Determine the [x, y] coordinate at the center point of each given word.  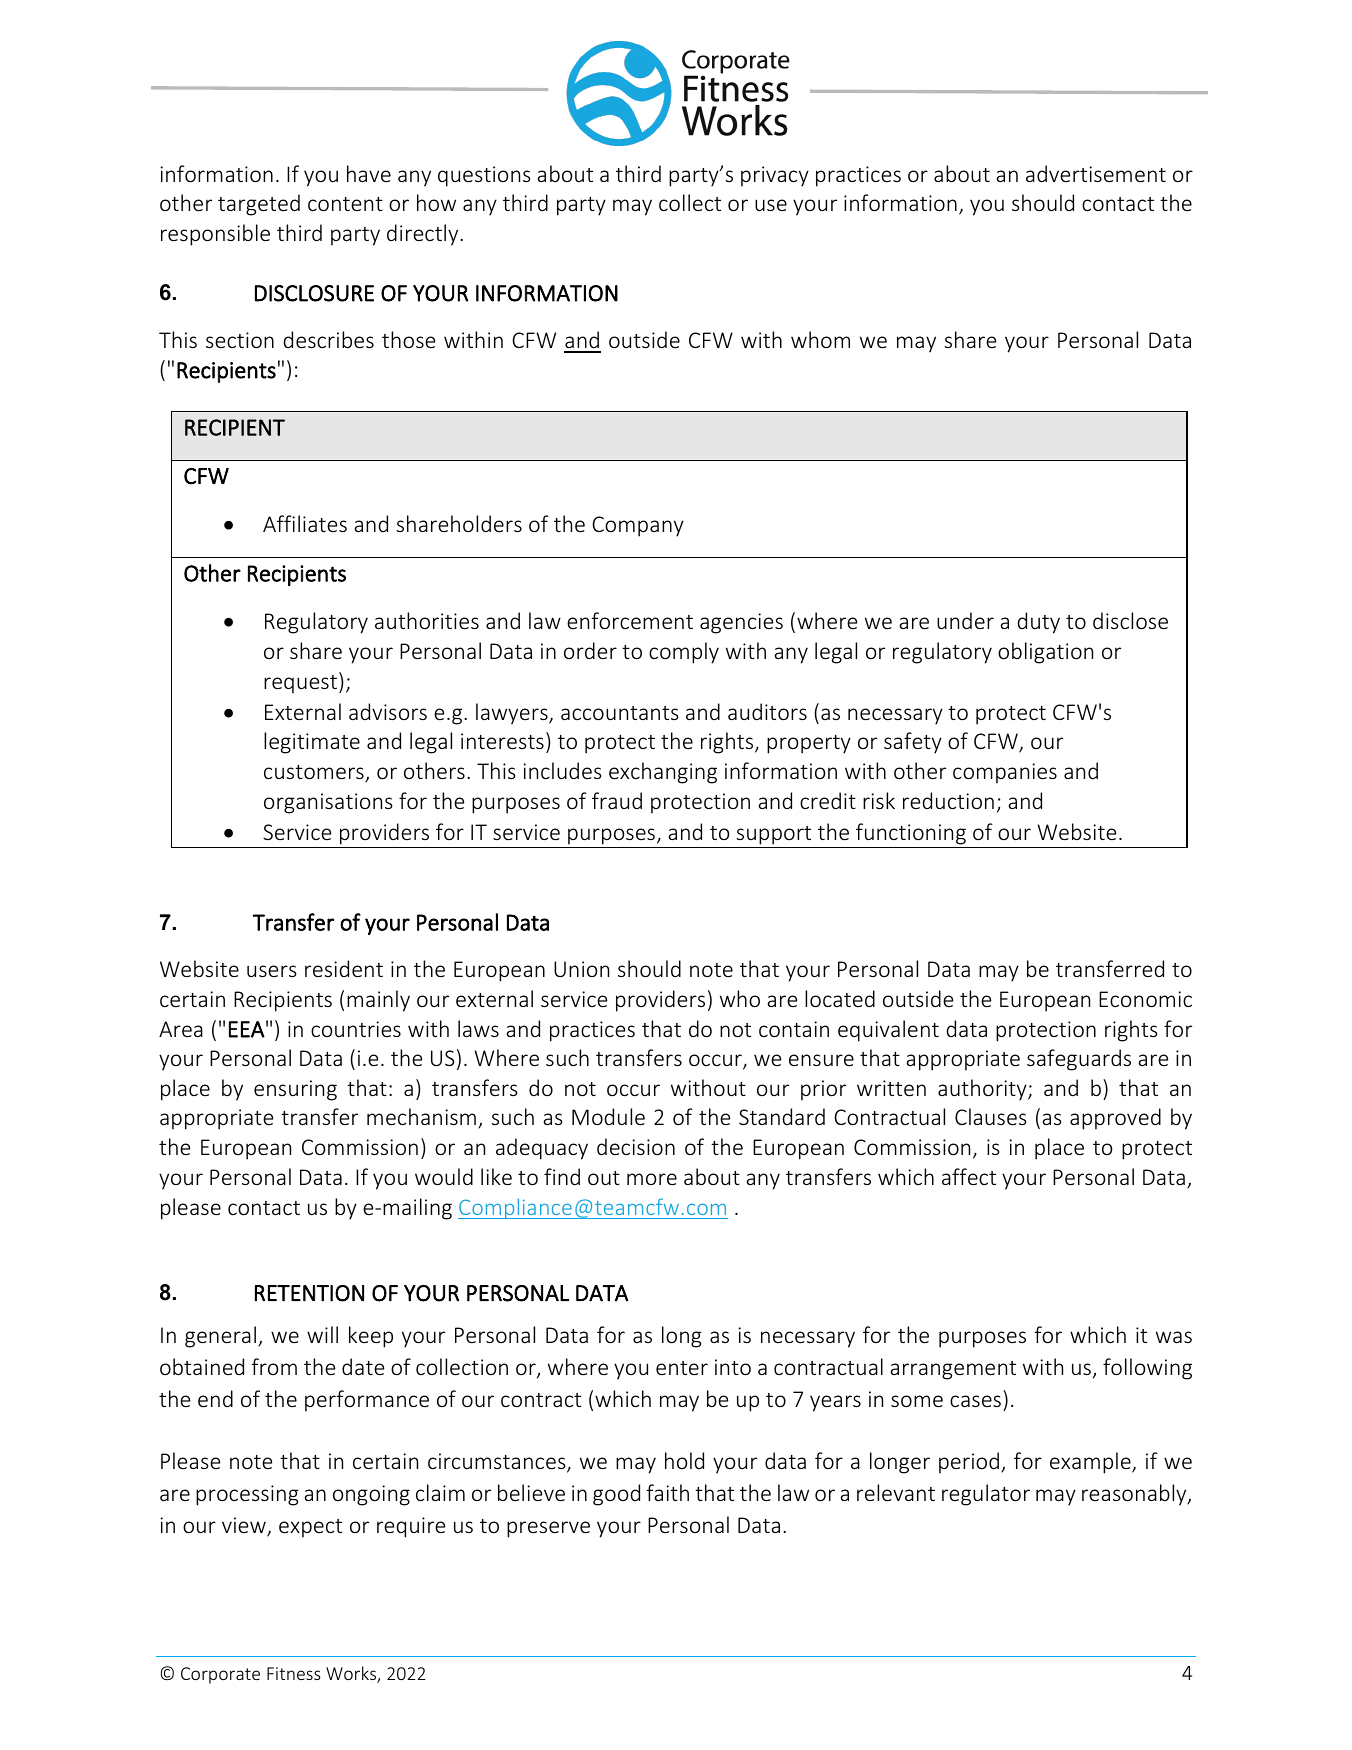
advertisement [1096, 173]
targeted [259, 205]
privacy [775, 176]
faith [668, 1492]
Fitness [294, 1673]
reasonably [1135, 1495]
